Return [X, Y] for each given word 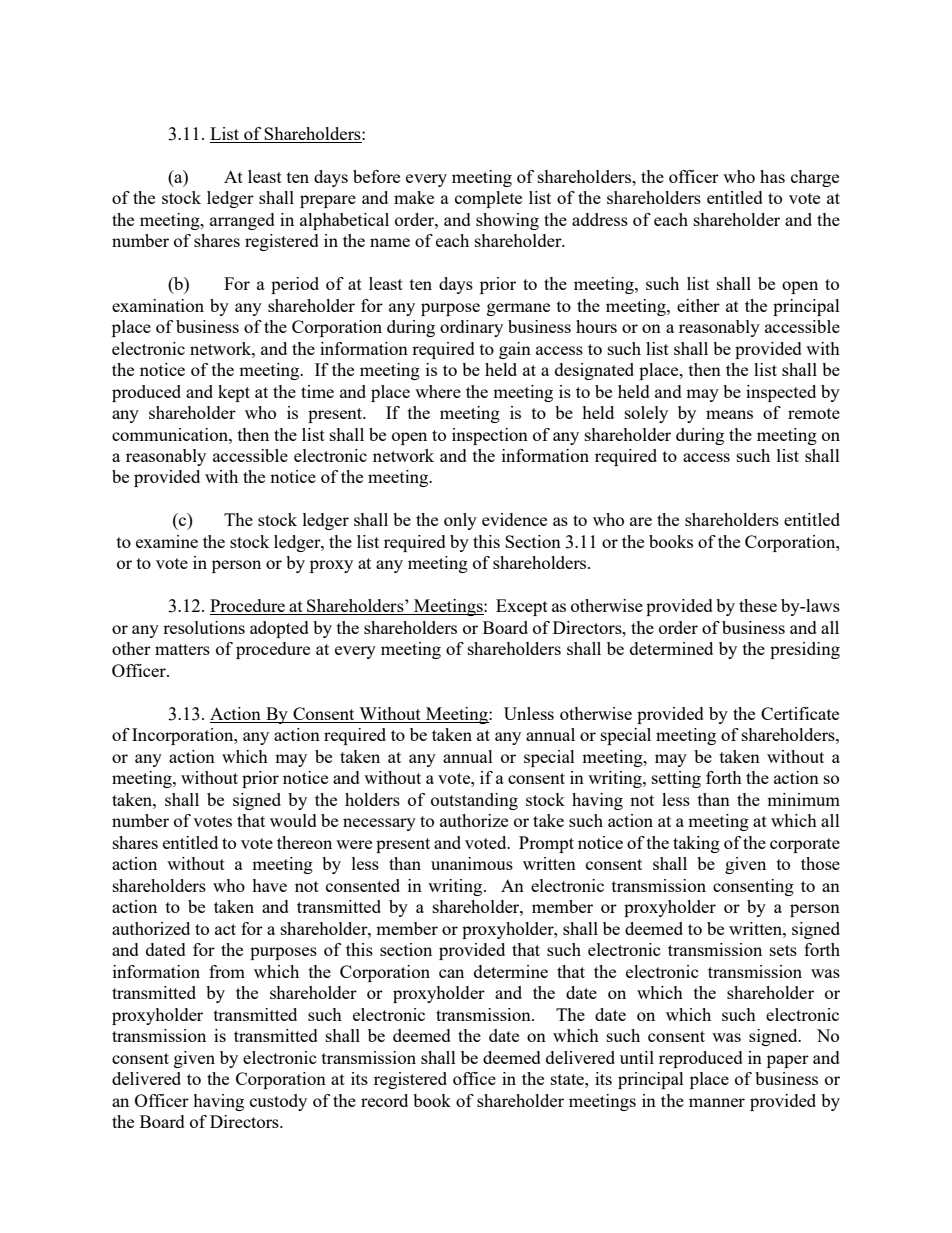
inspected [781, 393]
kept [234, 393]
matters [182, 649]
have [269, 885]
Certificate [800, 713]
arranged [242, 221]
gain [515, 350]
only [460, 521]
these [758, 605]
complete [488, 199]
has [772, 176]
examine [167, 541]
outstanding [474, 801]
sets [783, 950]
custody [278, 1102]
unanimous [472, 863]
